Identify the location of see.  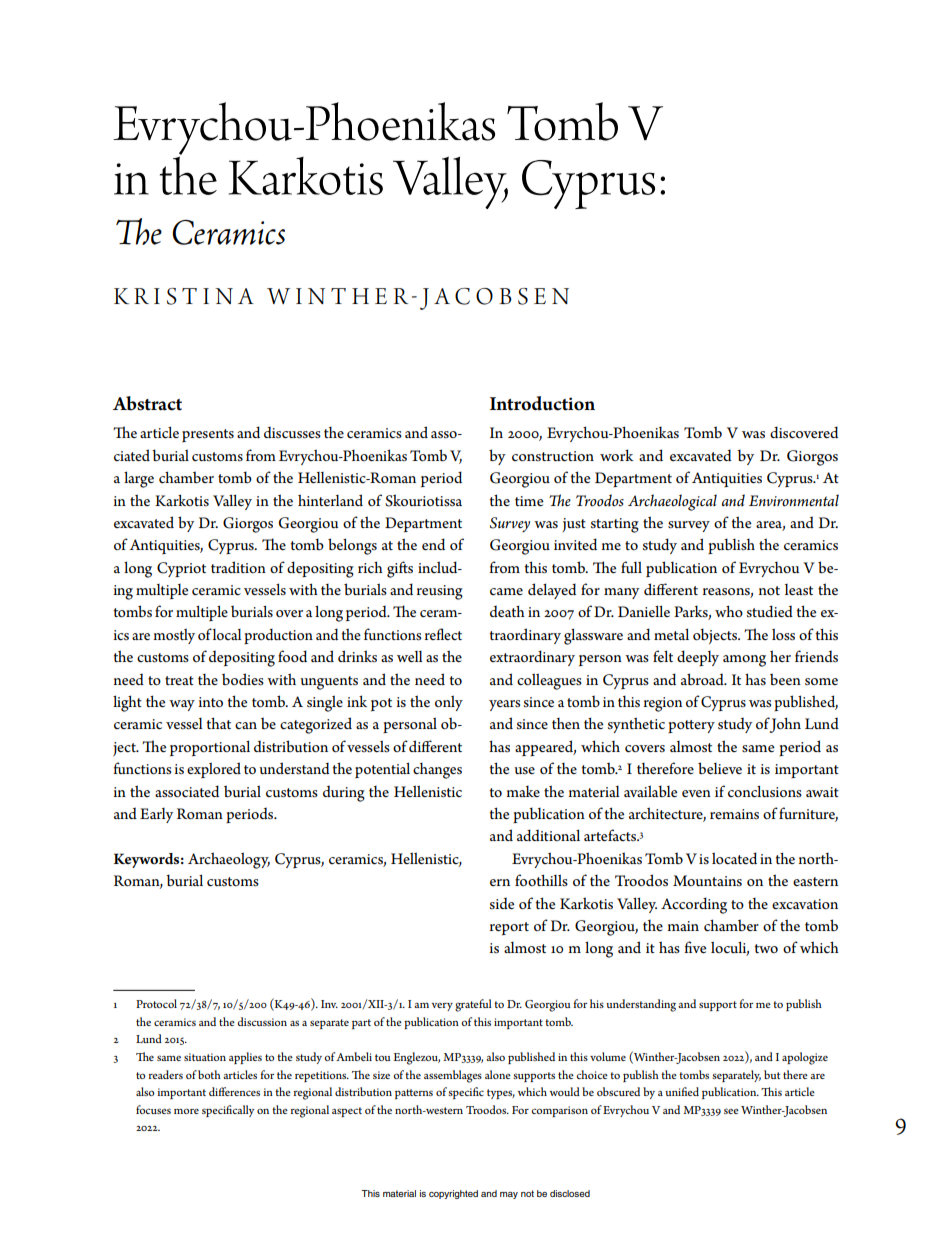
(731, 1111).
